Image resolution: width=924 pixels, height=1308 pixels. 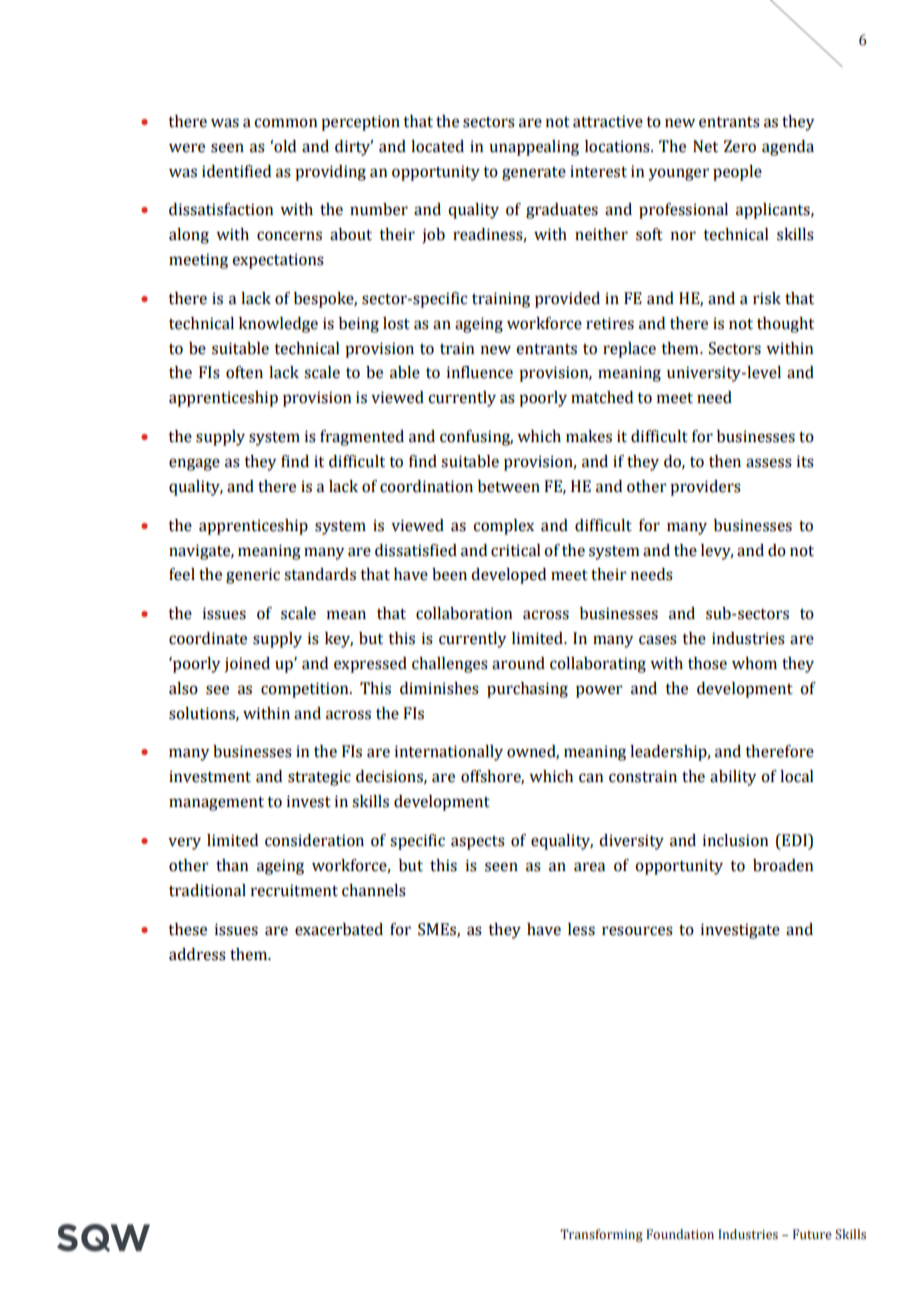 What do you see at coordinates (740, 146) in the screenshot?
I see `Zero` at bounding box center [740, 146].
